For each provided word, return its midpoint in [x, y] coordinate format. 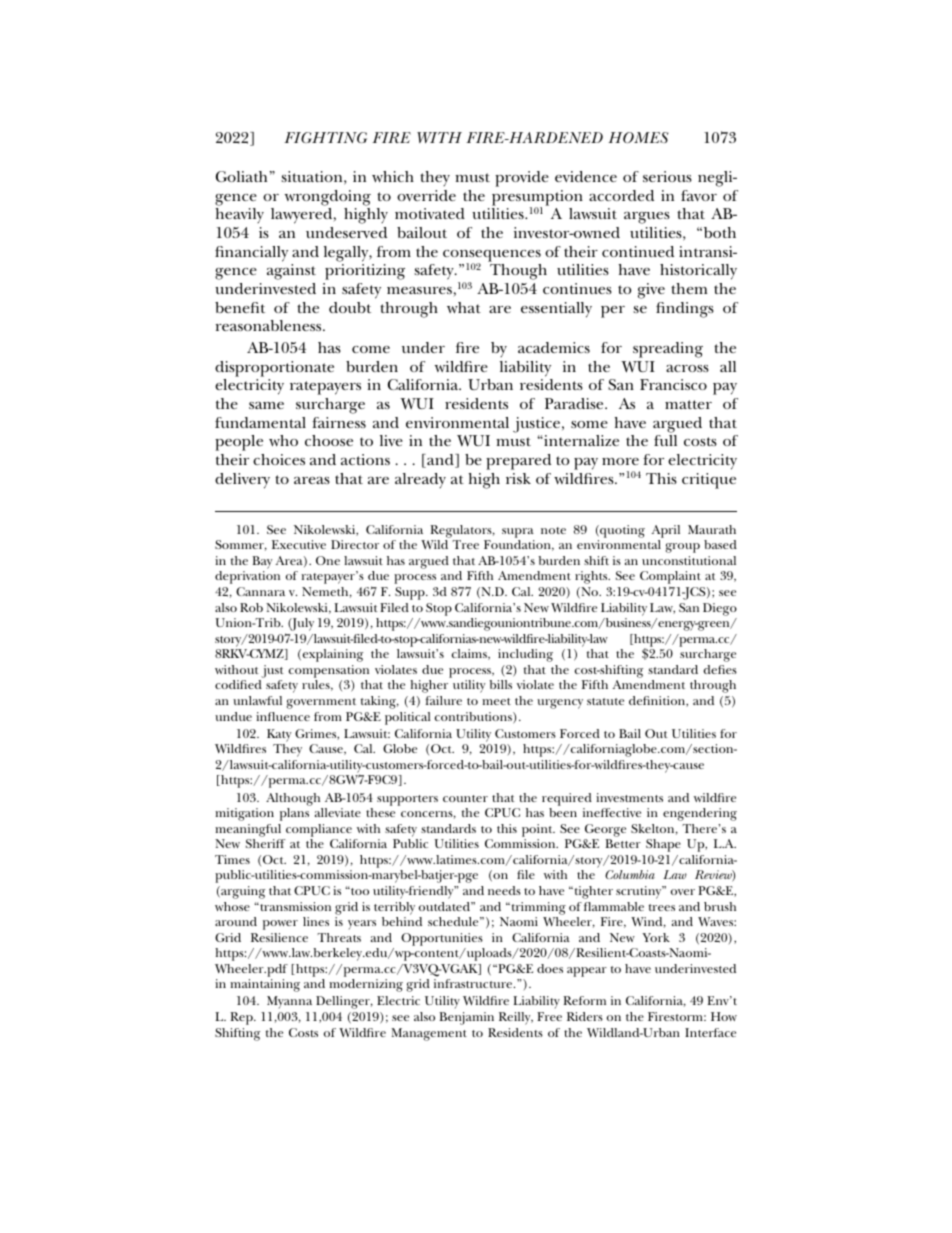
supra [518, 533]
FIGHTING [325, 137]
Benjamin [466, 1018]
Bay [262, 562]
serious [667, 176]
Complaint [670, 579]
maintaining [265, 985]
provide [522, 179]
